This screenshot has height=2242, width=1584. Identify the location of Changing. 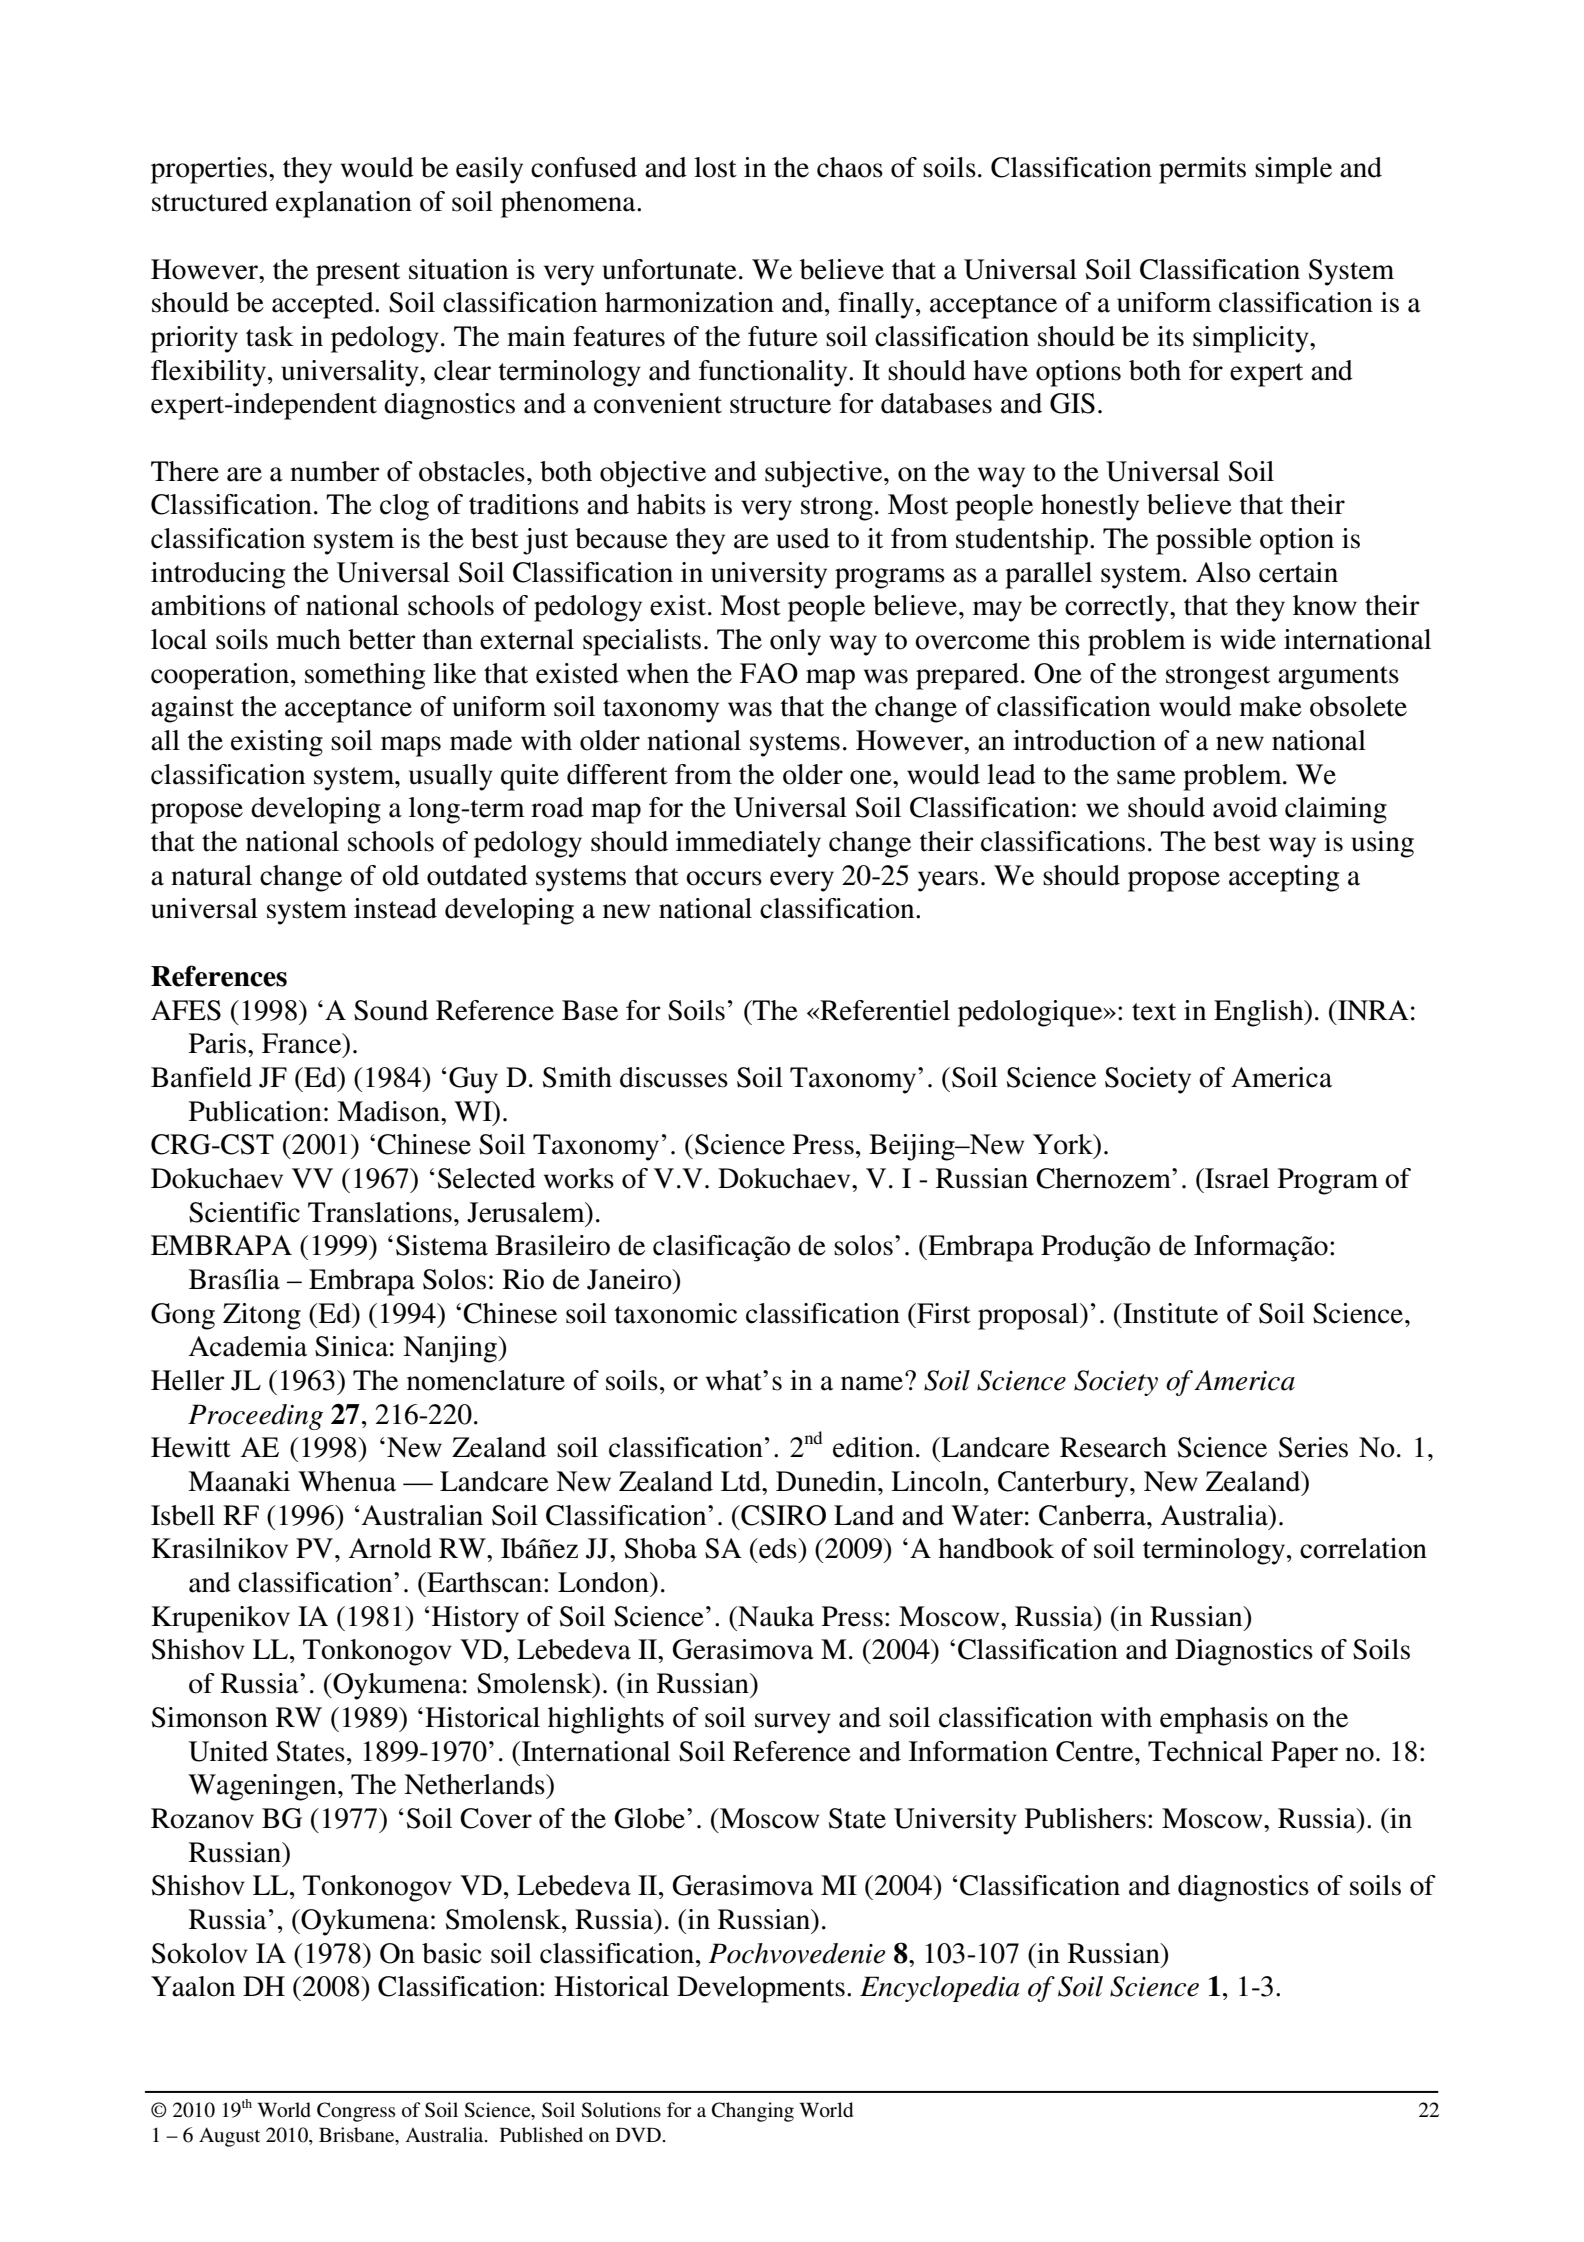
(753, 2112).
